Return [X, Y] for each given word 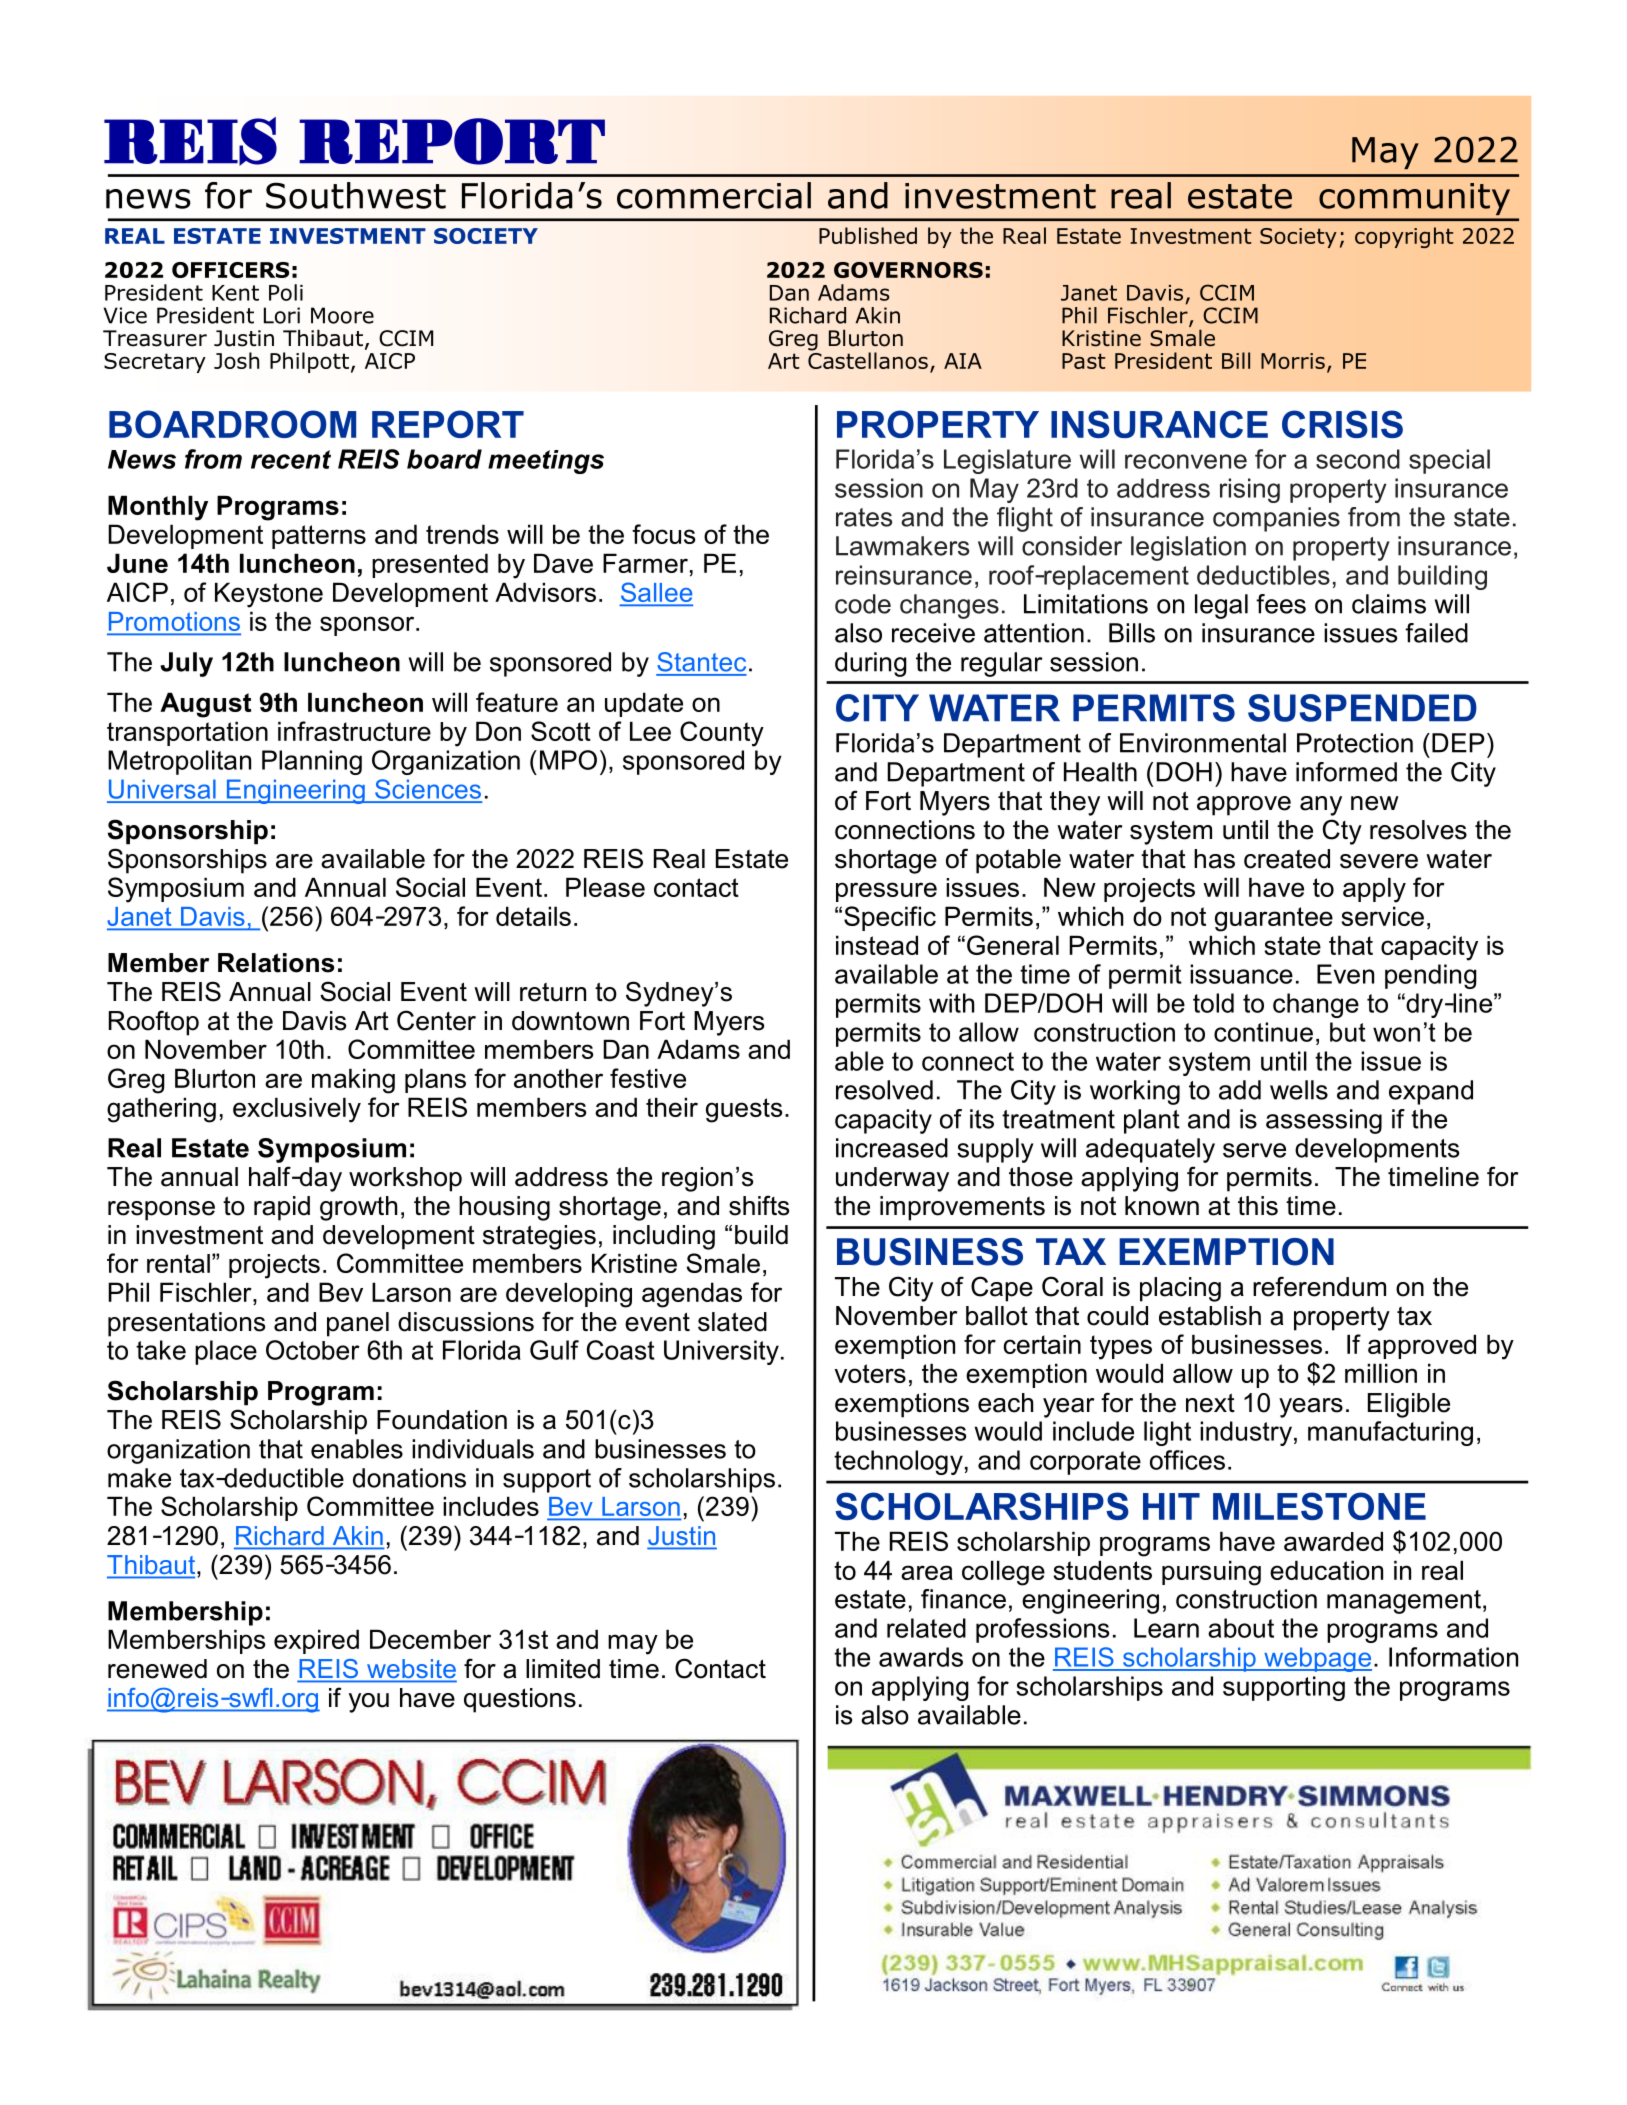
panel [358, 1324]
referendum [1319, 1286]
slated [732, 1322]
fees [1281, 604]
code [863, 604]
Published [868, 235]
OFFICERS [230, 270]
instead [877, 945]
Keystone [269, 595]
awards [921, 1657]
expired [316, 1641]
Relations [276, 963]
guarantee [1274, 919]
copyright [1404, 237]
